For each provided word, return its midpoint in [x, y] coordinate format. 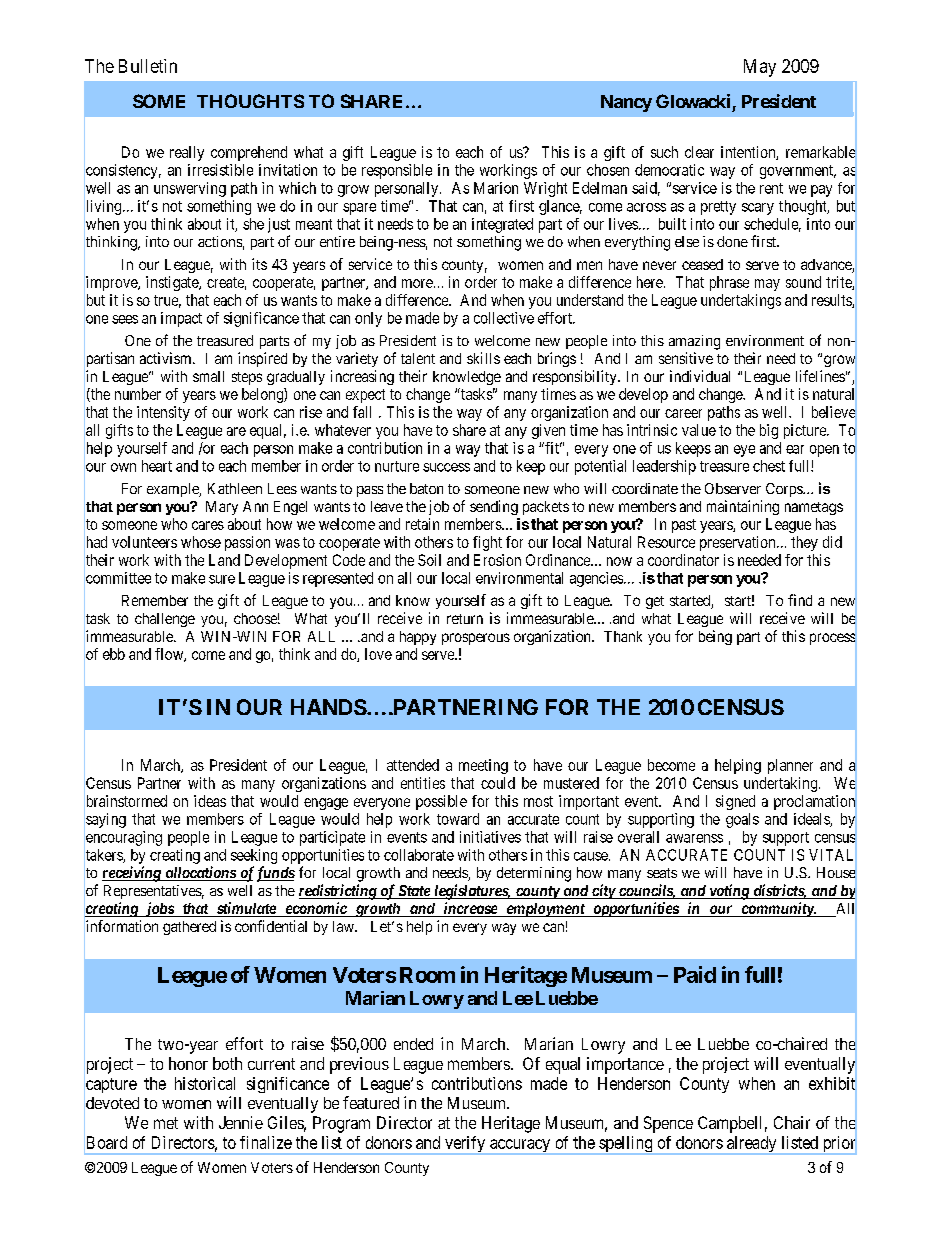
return [465, 619]
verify [465, 1145]
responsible [397, 171]
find [800, 600]
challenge [165, 620]
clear [699, 152]
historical [205, 1083]
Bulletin [148, 66]
